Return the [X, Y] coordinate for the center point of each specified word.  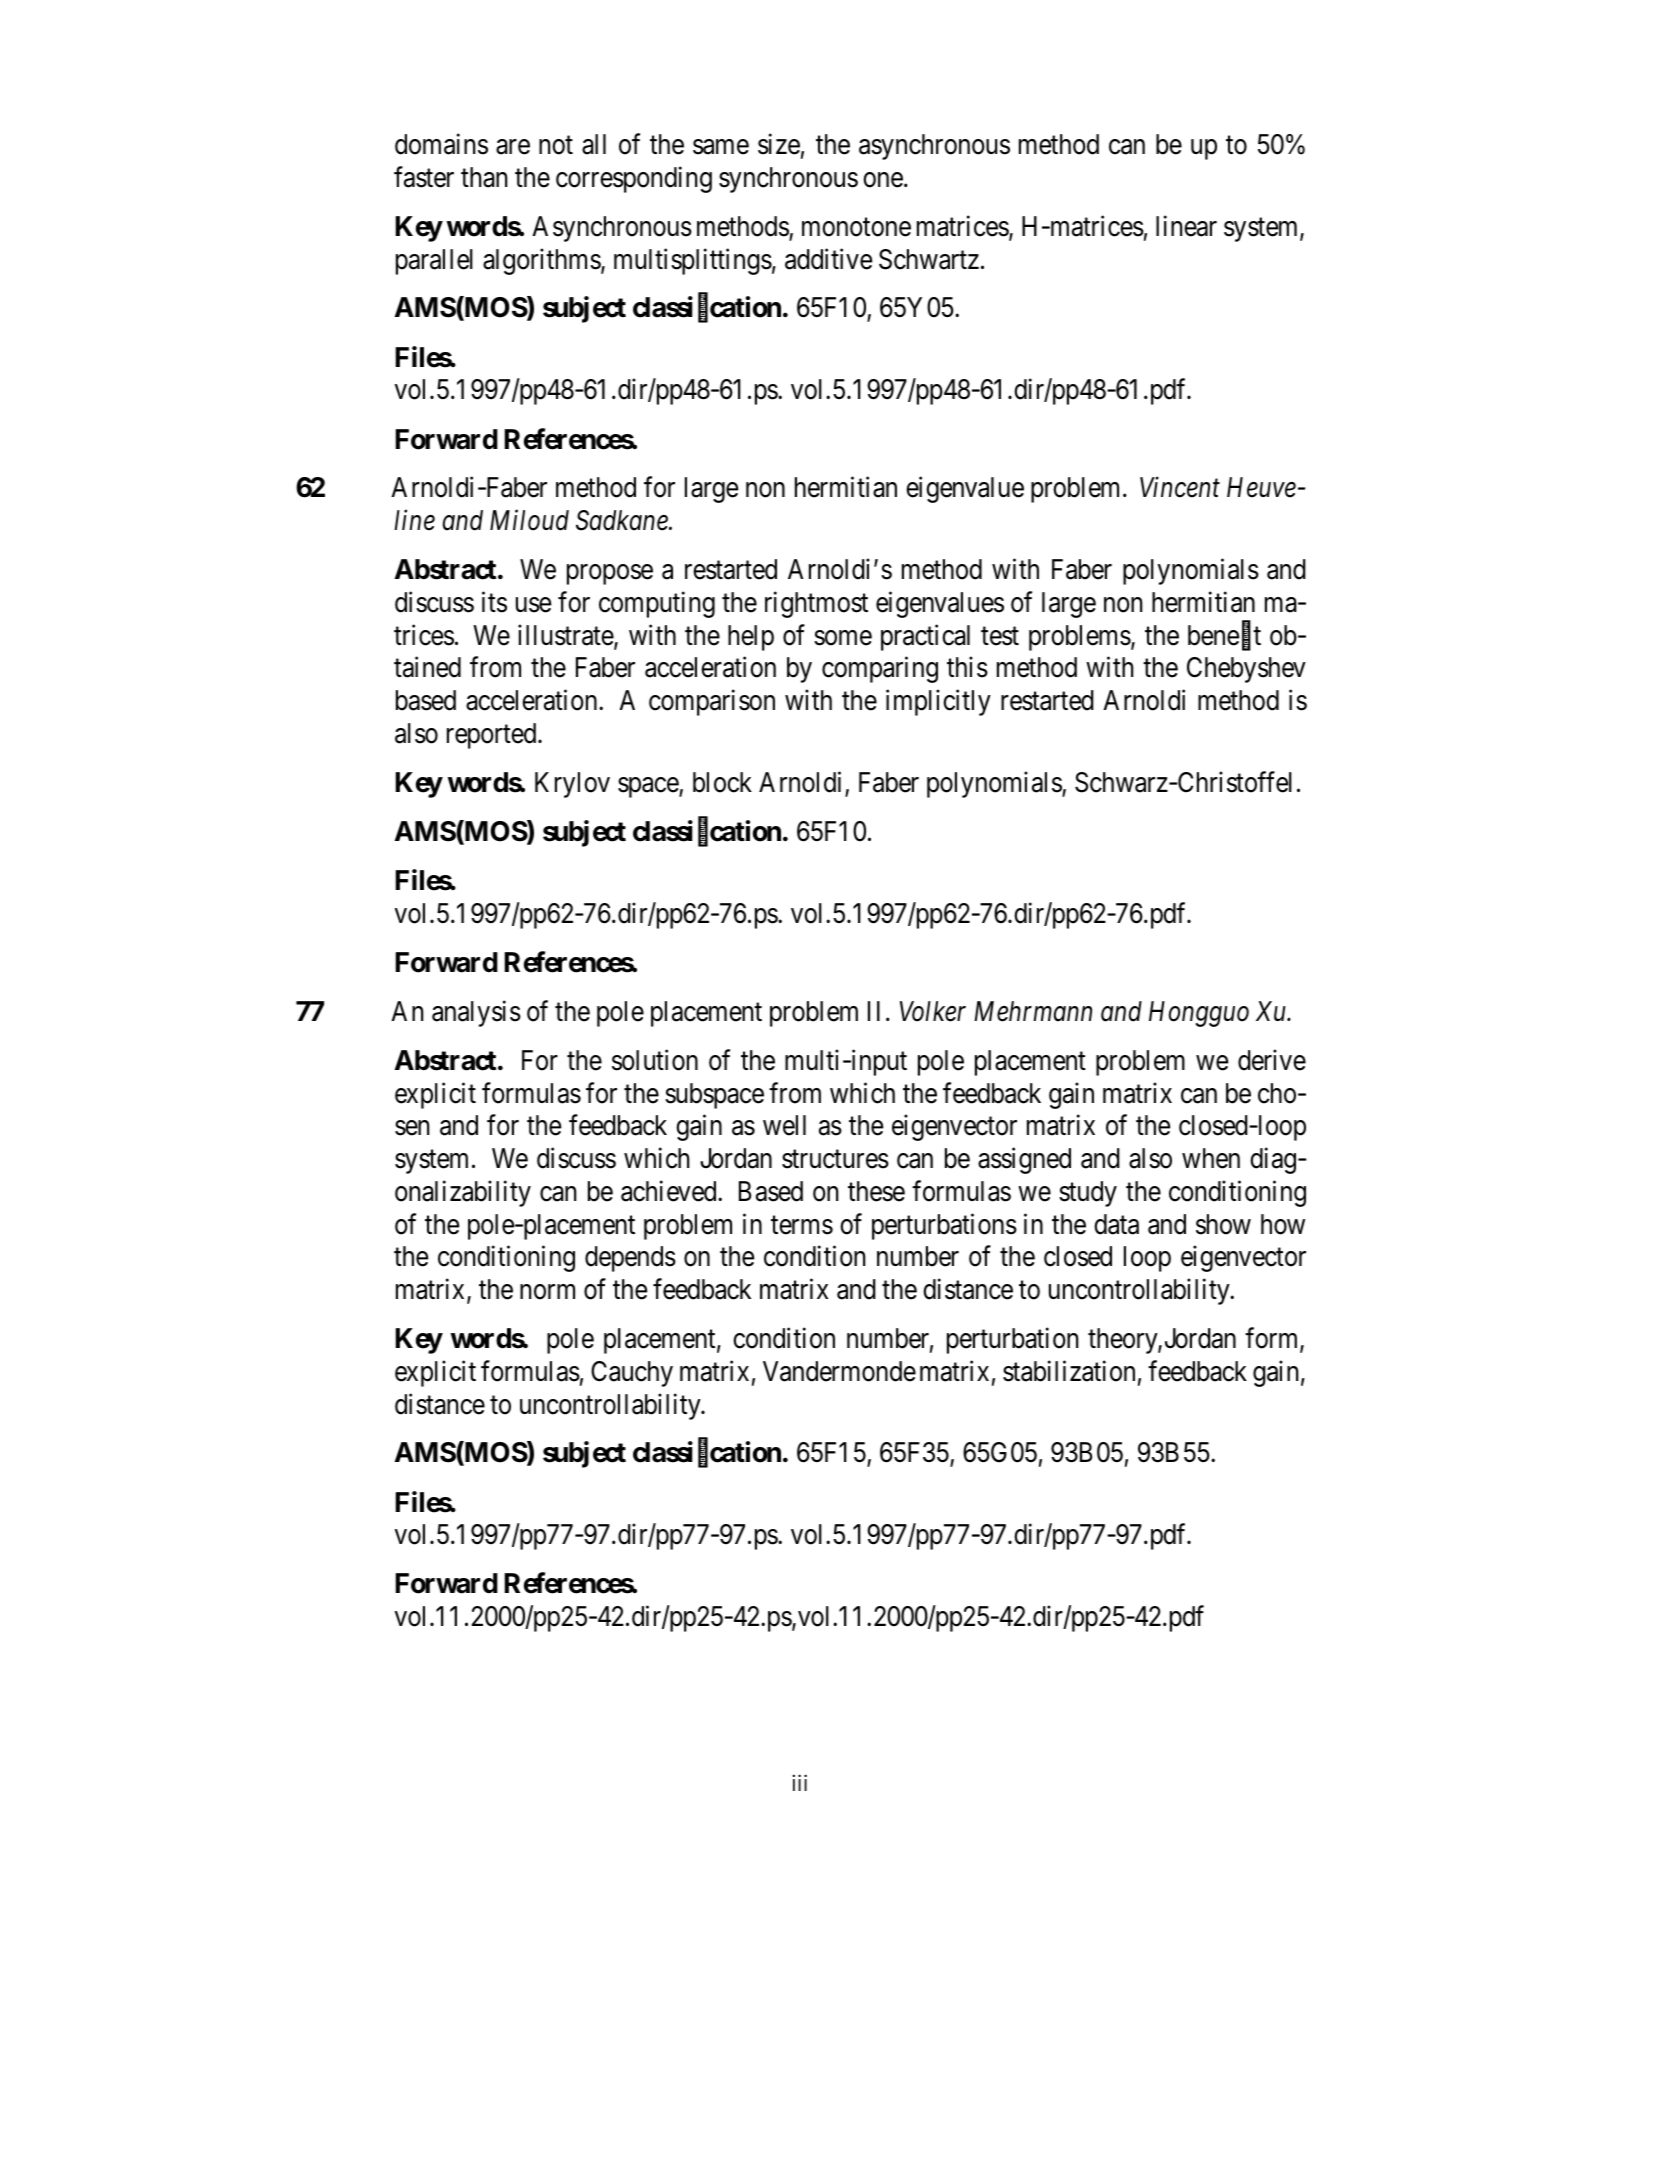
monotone [856, 227]
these [876, 1191]
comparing [880, 670]
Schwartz [929, 259]
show [1223, 1224]
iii [800, 1783]
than [484, 177]
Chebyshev [1246, 670]
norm [547, 1292]
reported [493, 736]
